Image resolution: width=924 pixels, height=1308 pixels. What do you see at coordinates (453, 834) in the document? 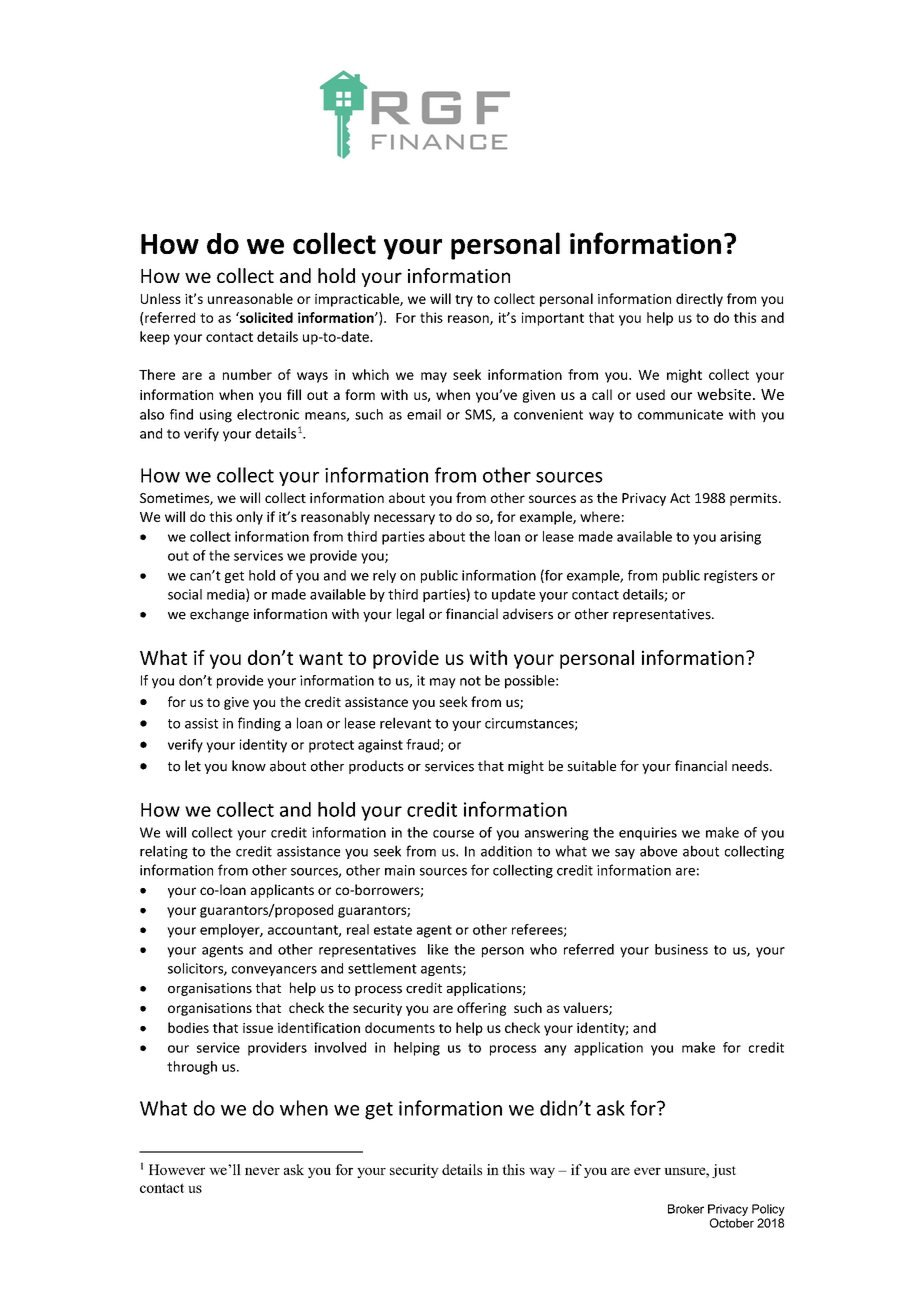
I see `course` at bounding box center [453, 834].
